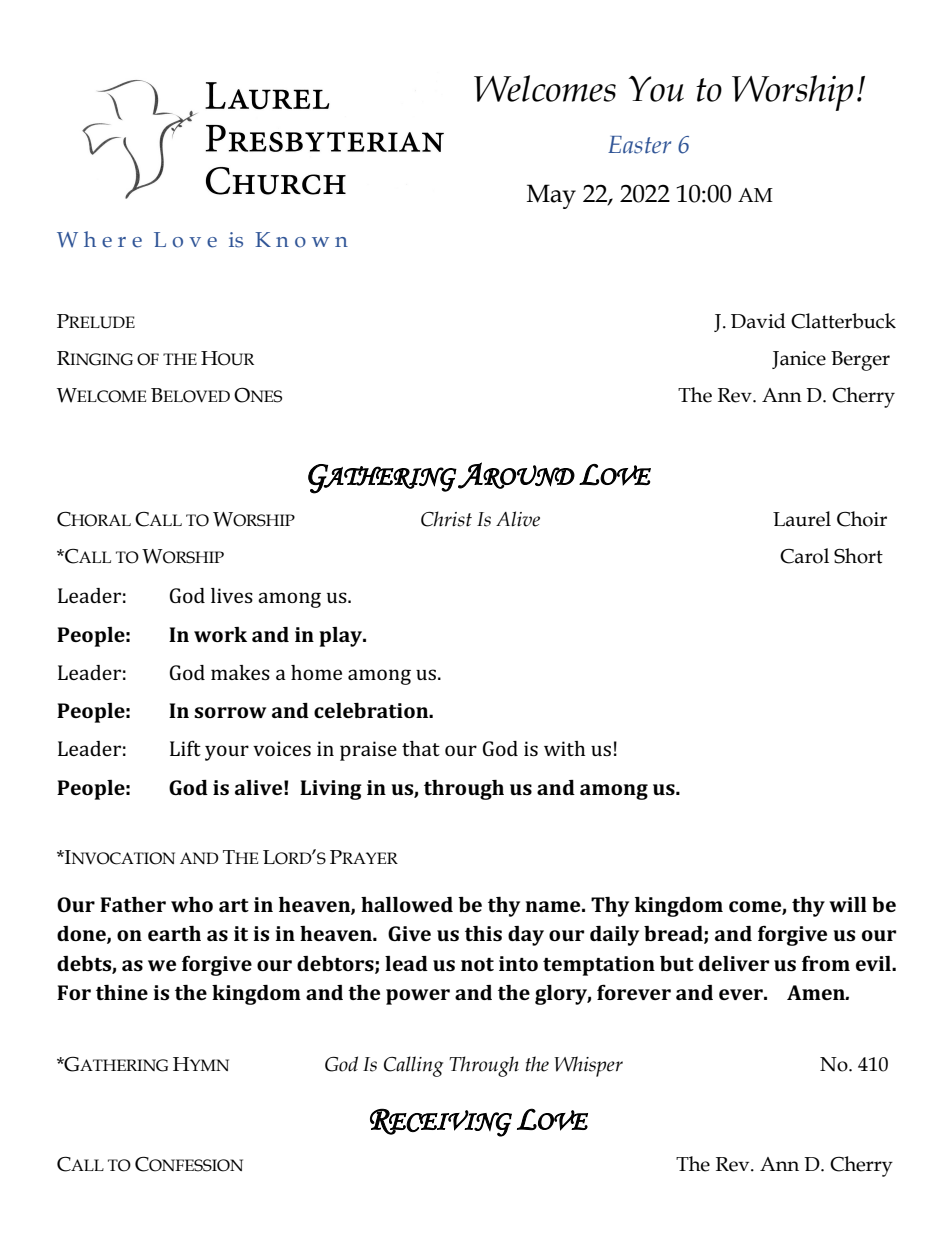 The height and width of the document is (1233, 952). I want to click on your, so click(227, 753).
